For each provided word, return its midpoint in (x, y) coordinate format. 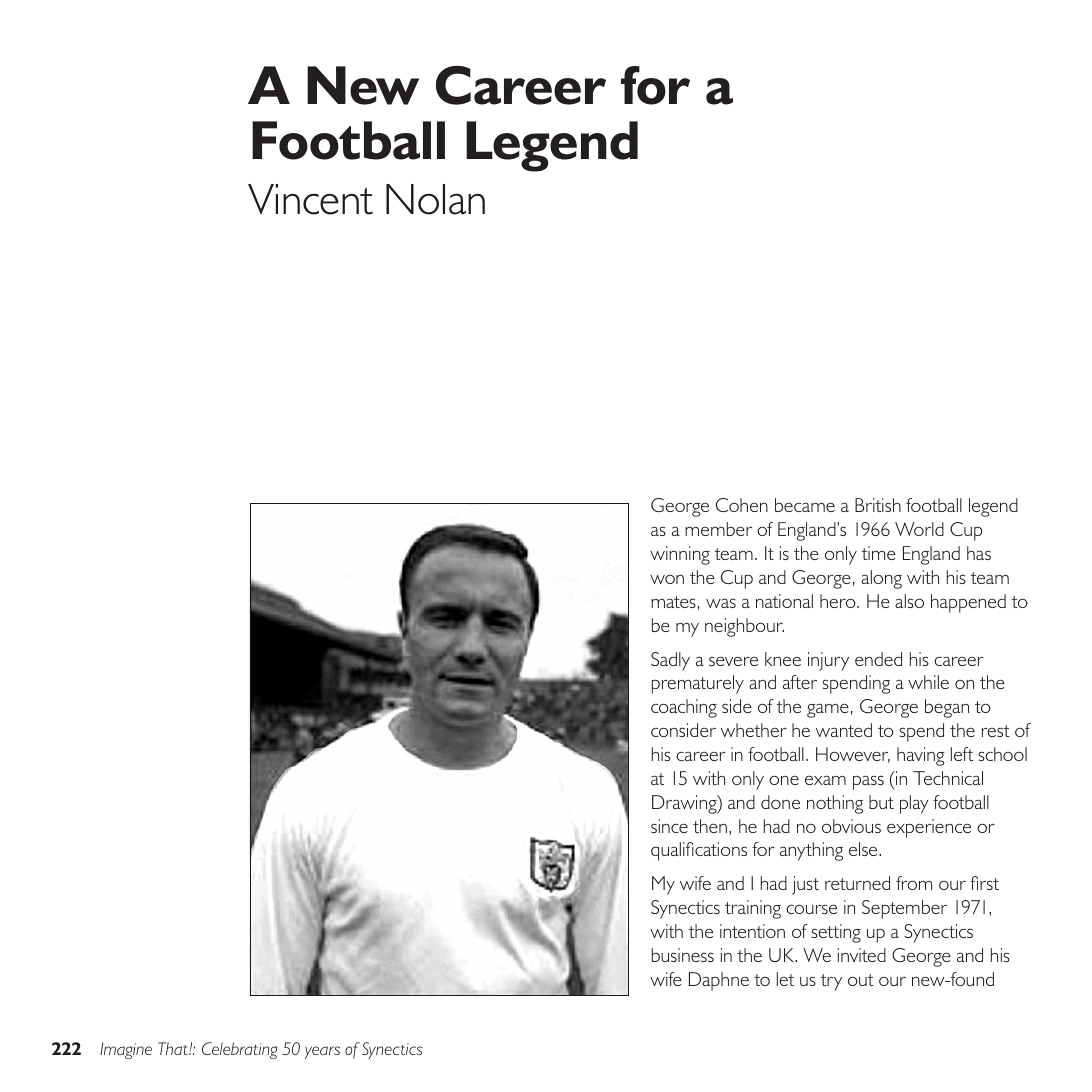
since (669, 826)
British (878, 505)
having (921, 756)
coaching (684, 708)
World (919, 529)
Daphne (719, 981)
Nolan (435, 199)
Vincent (310, 199)
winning (680, 555)
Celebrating (240, 1050)
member (718, 529)
